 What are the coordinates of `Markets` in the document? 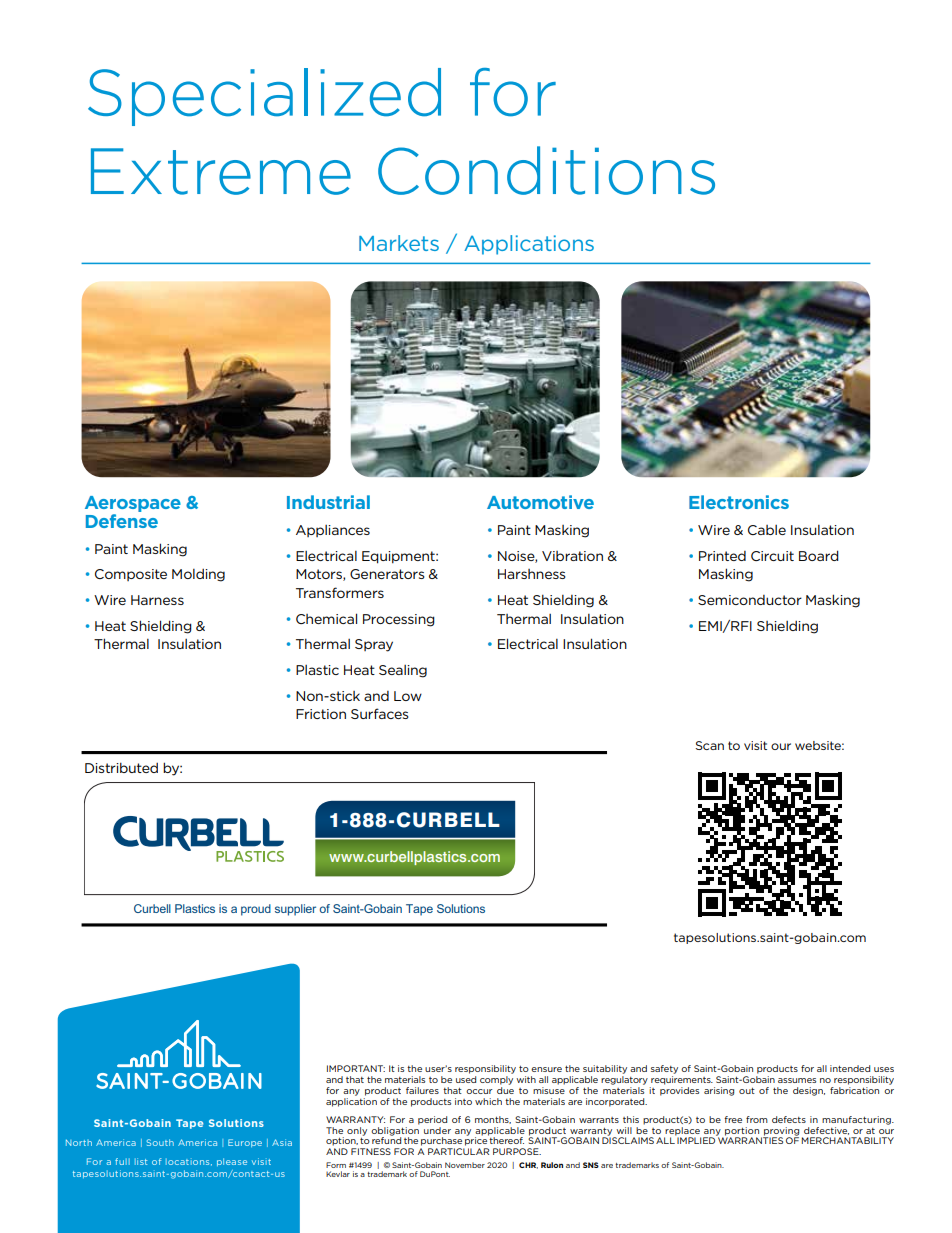 It's located at (399, 243).
